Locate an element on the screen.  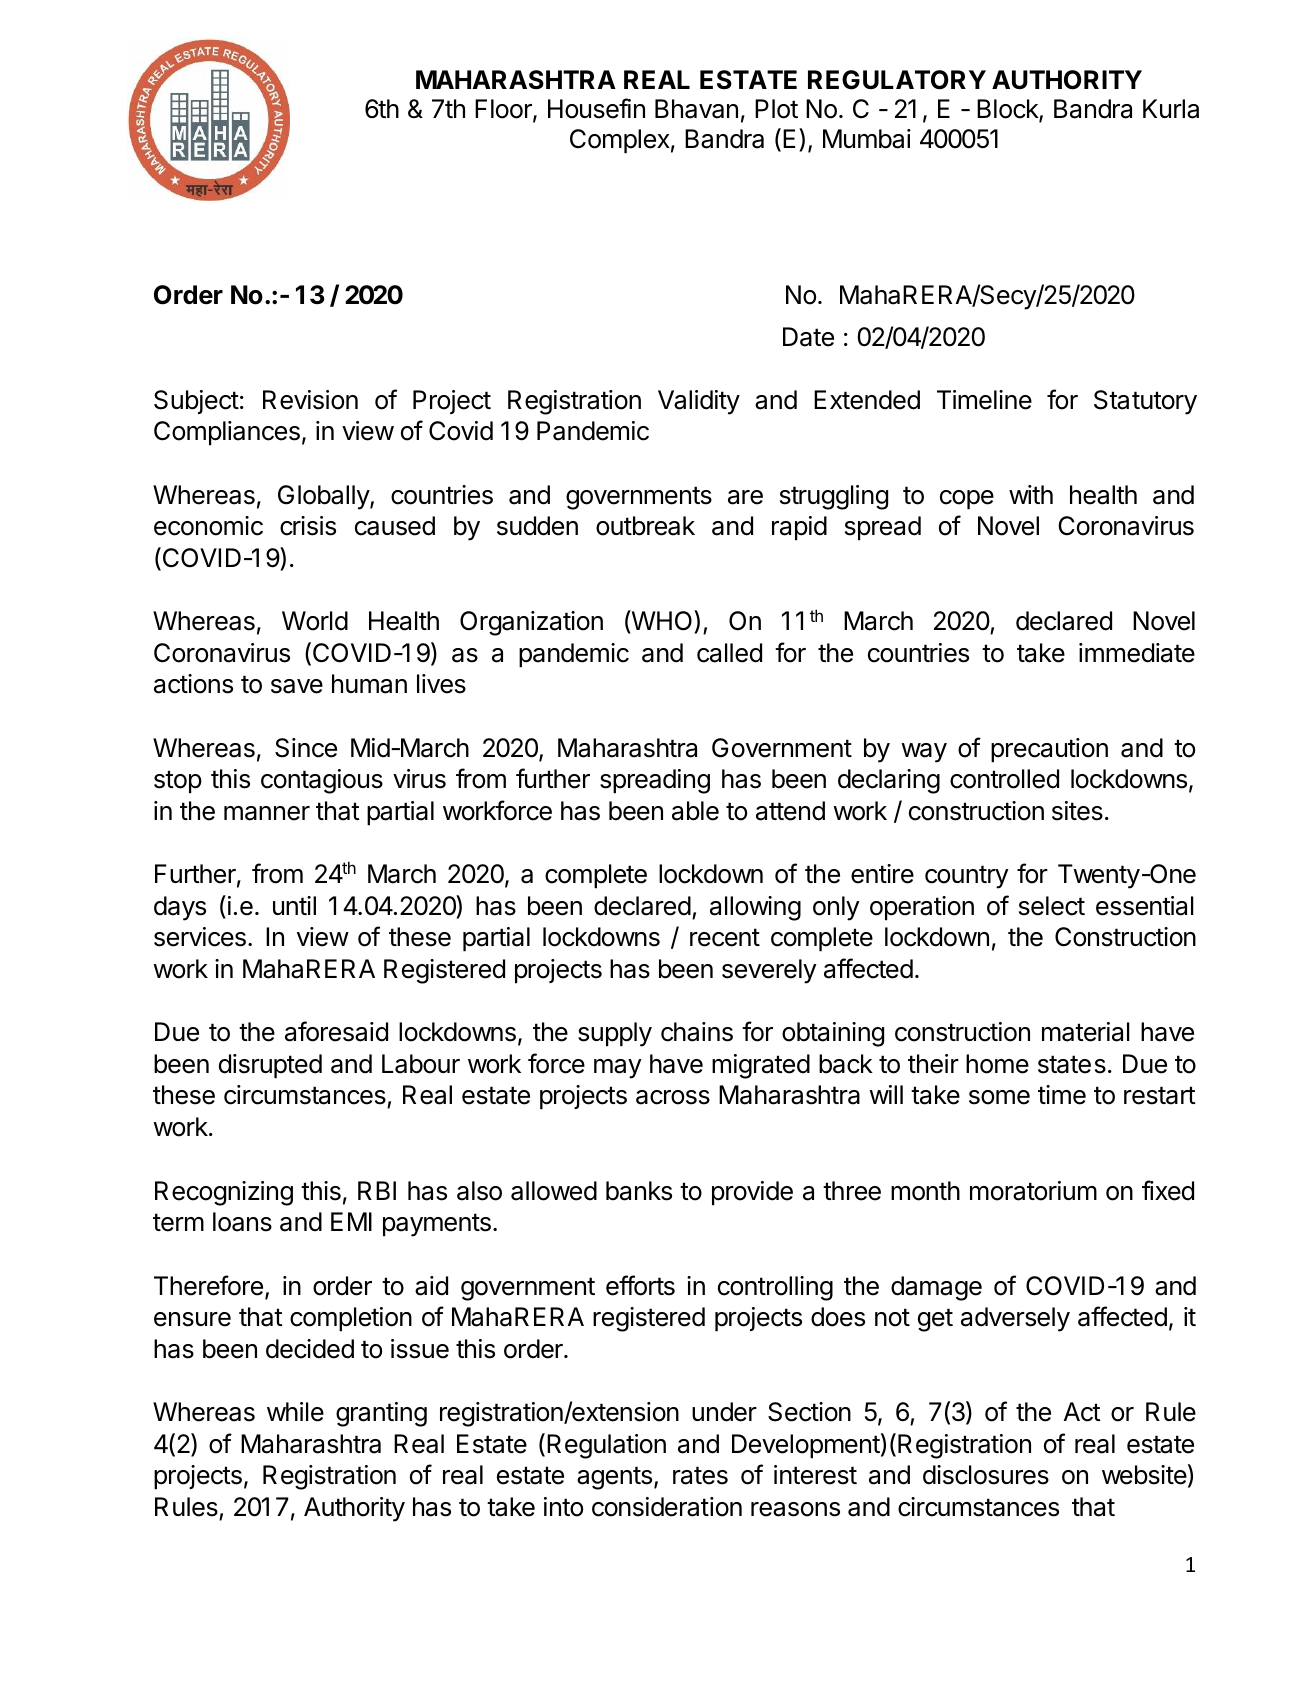
Revision is located at coordinates (310, 400).
